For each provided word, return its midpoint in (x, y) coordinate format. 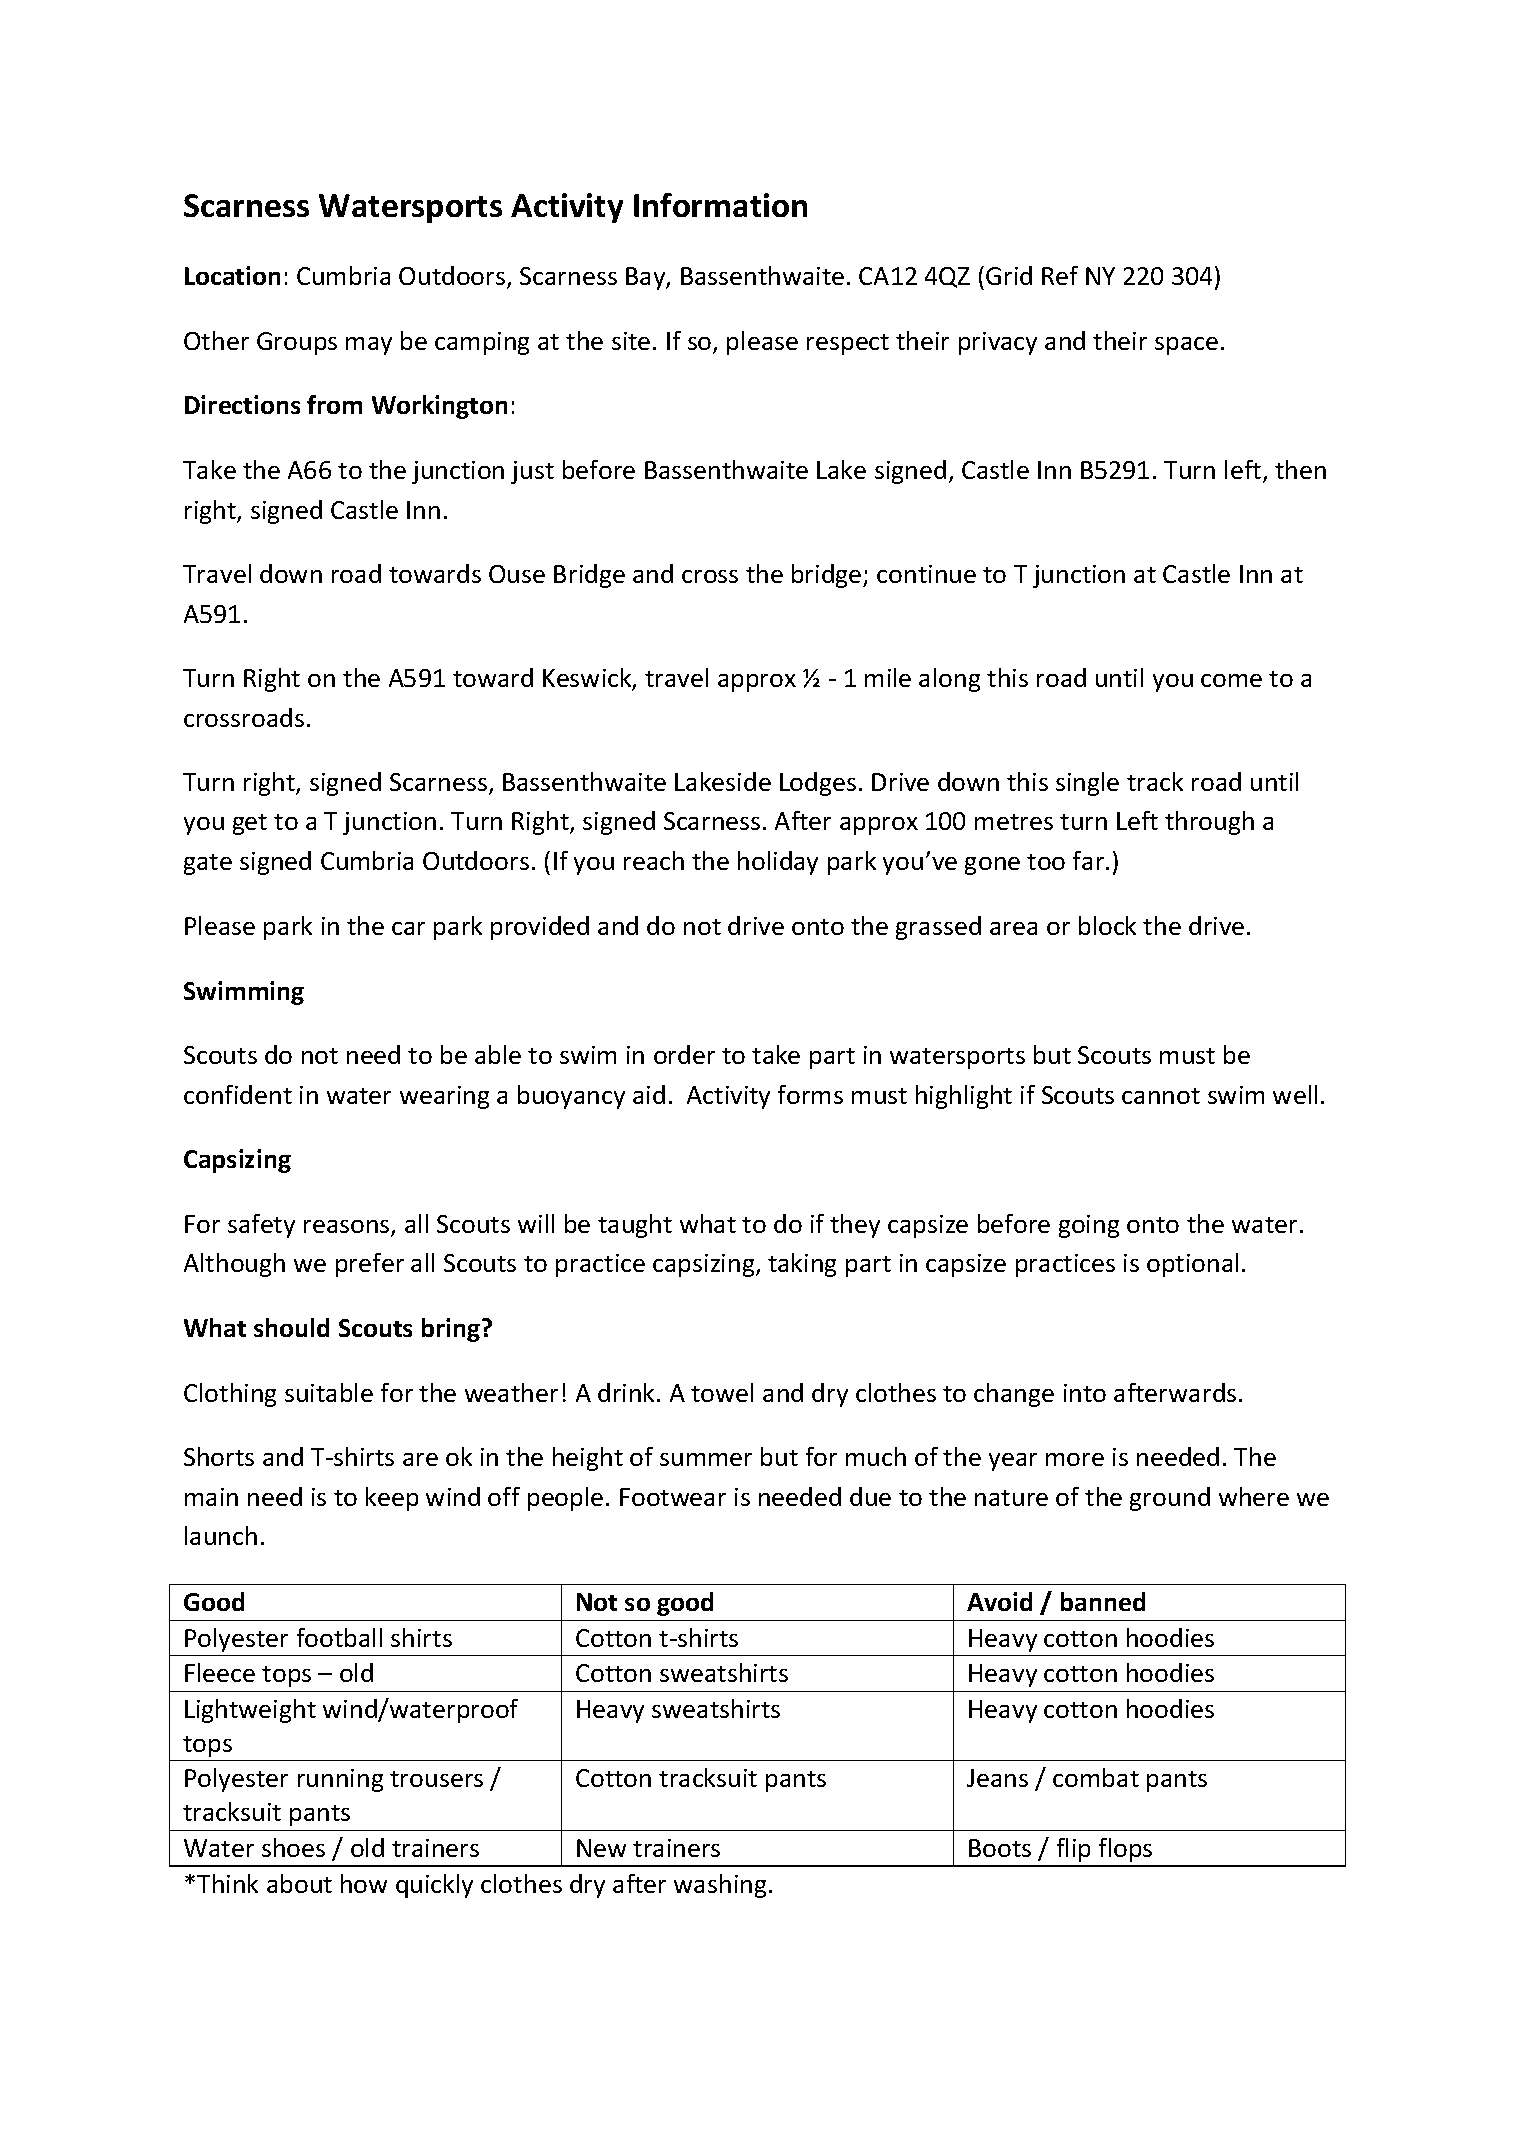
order (684, 1054)
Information (720, 205)
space (1186, 346)
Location (232, 275)
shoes (293, 1847)
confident (238, 1094)
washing (720, 1886)
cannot (1161, 1096)
